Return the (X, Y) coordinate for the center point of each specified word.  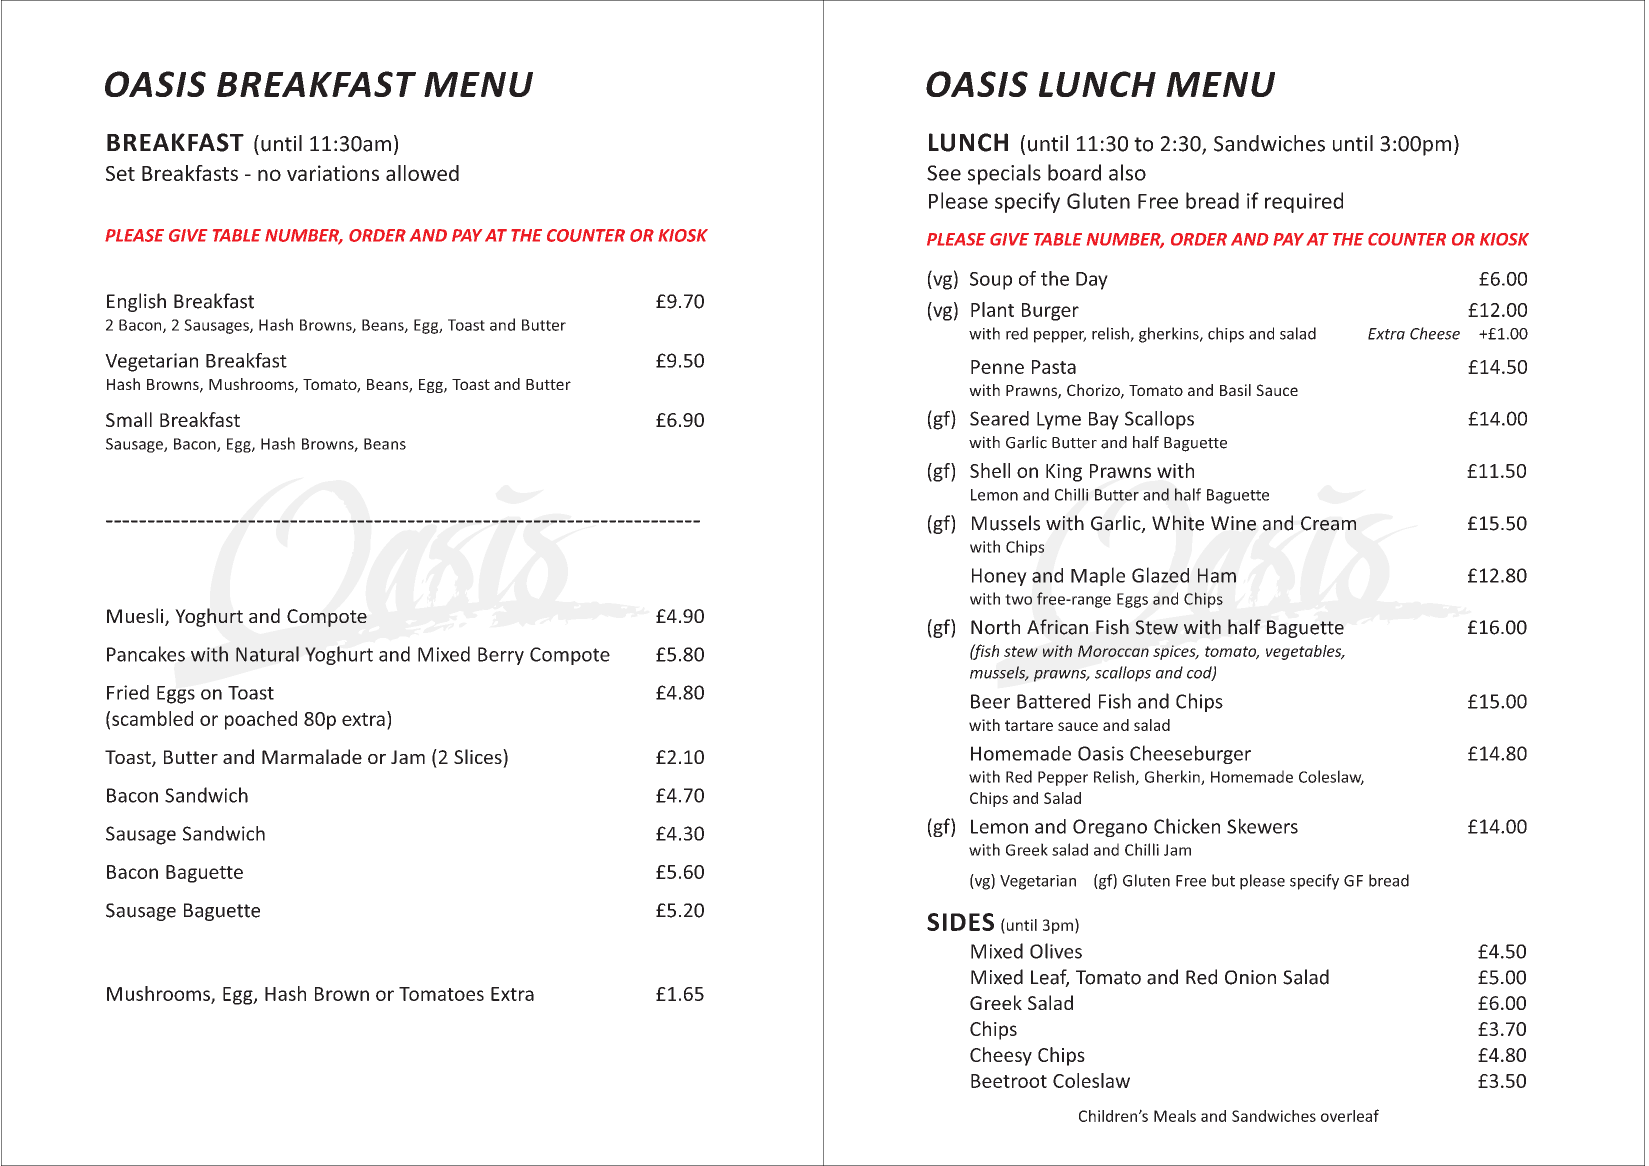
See (944, 173)
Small (129, 419)
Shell (990, 470)
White (1178, 523)
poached (261, 720)
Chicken (1187, 826)
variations (333, 173)
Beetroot (1009, 1081)
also (1127, 172)
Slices (479, 756)
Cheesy (1001, 1056)
